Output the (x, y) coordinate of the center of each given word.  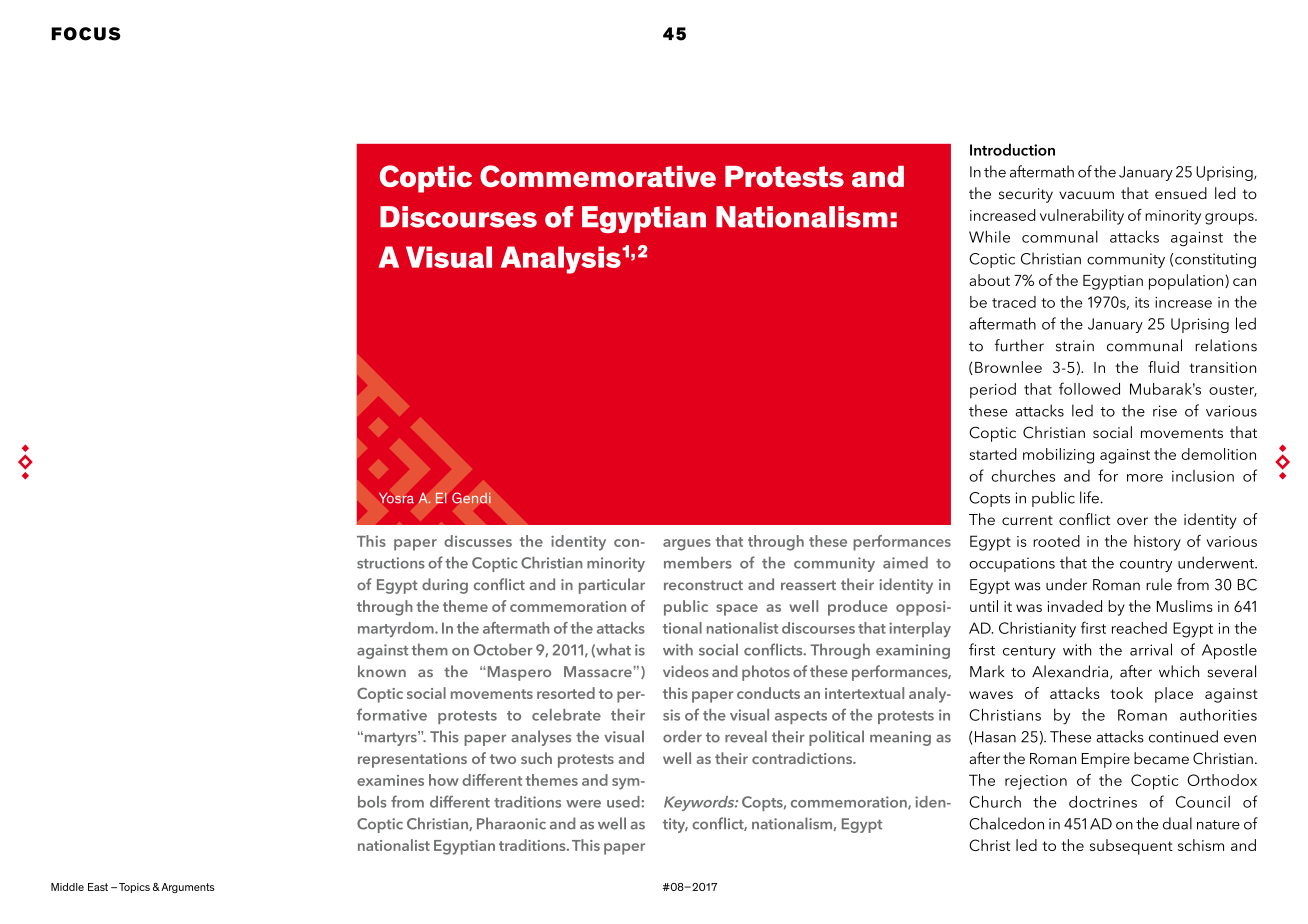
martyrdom (397, 629)
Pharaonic (511, 823)
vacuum (1086, 195)
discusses (478, 541)
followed (1089, 388)
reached (1139, 628)
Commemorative (598, 176)
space (737, 610)
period (993, 391)
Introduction (1012, 149)
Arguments (187, 888)
